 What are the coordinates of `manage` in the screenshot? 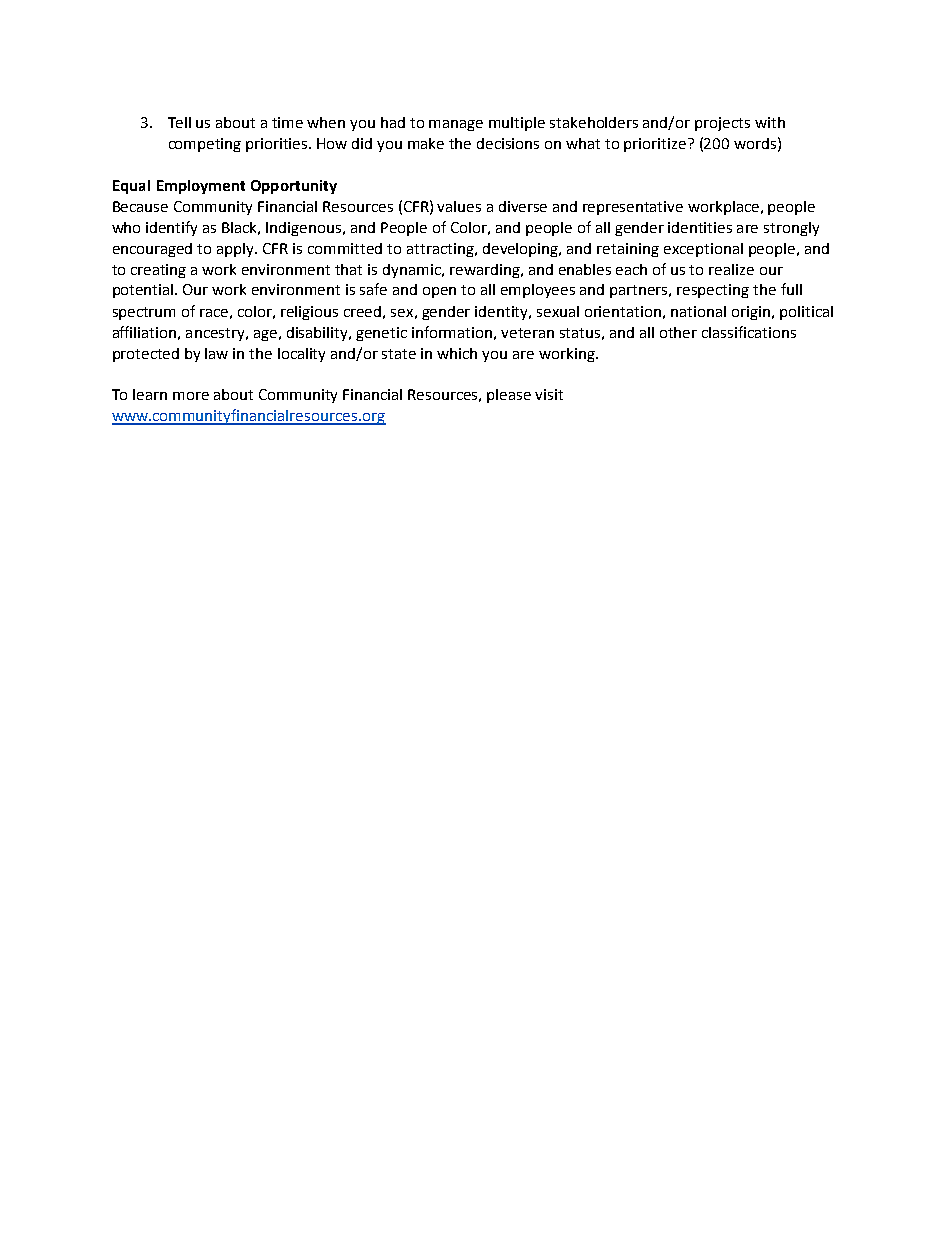 It's located at (456, 125).
